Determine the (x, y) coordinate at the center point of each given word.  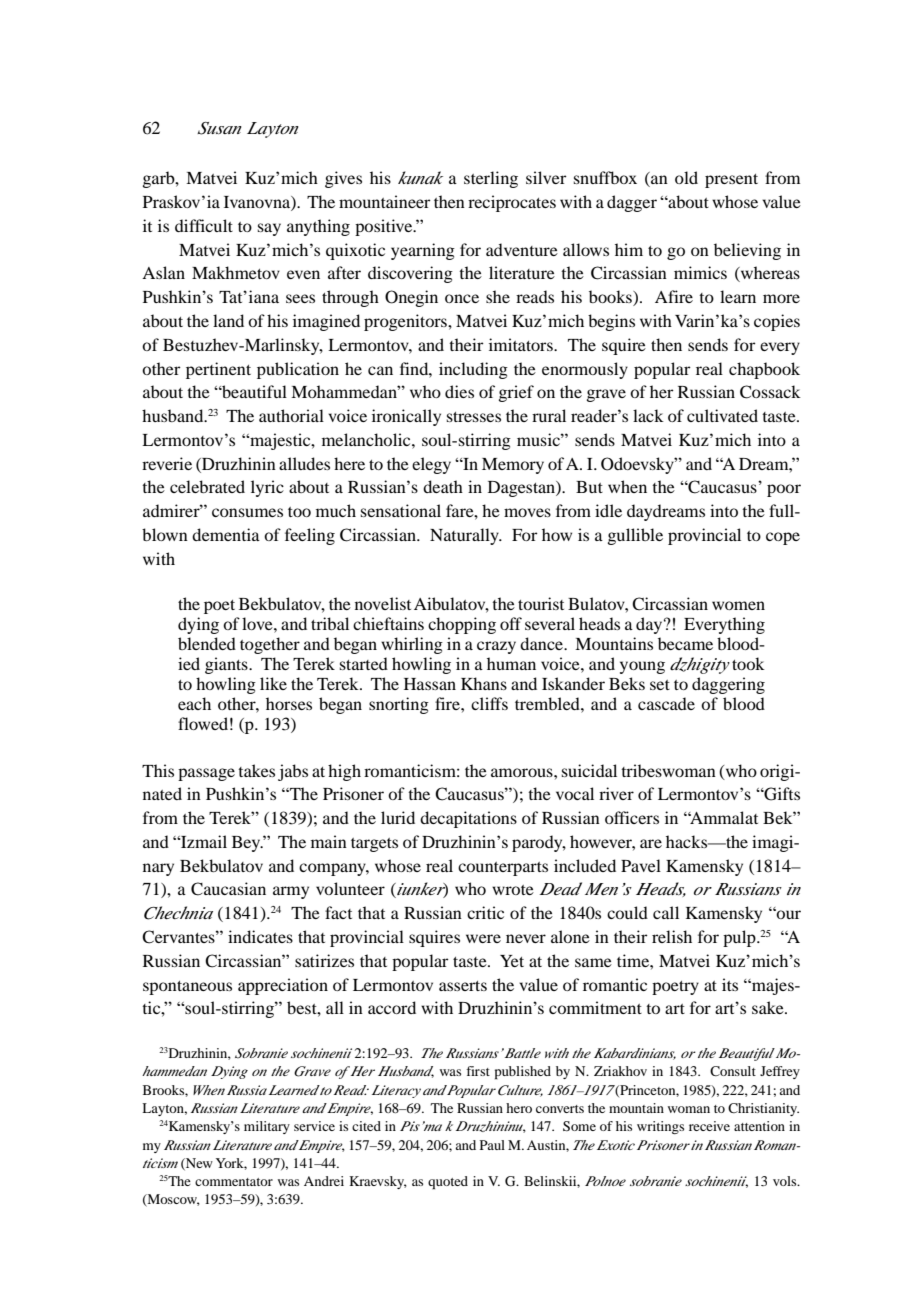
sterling (491, 179)
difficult (204, 225)
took (748, 663)
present (731, 181)
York (231, 1164)
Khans (484, 683)
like (273, 683)
